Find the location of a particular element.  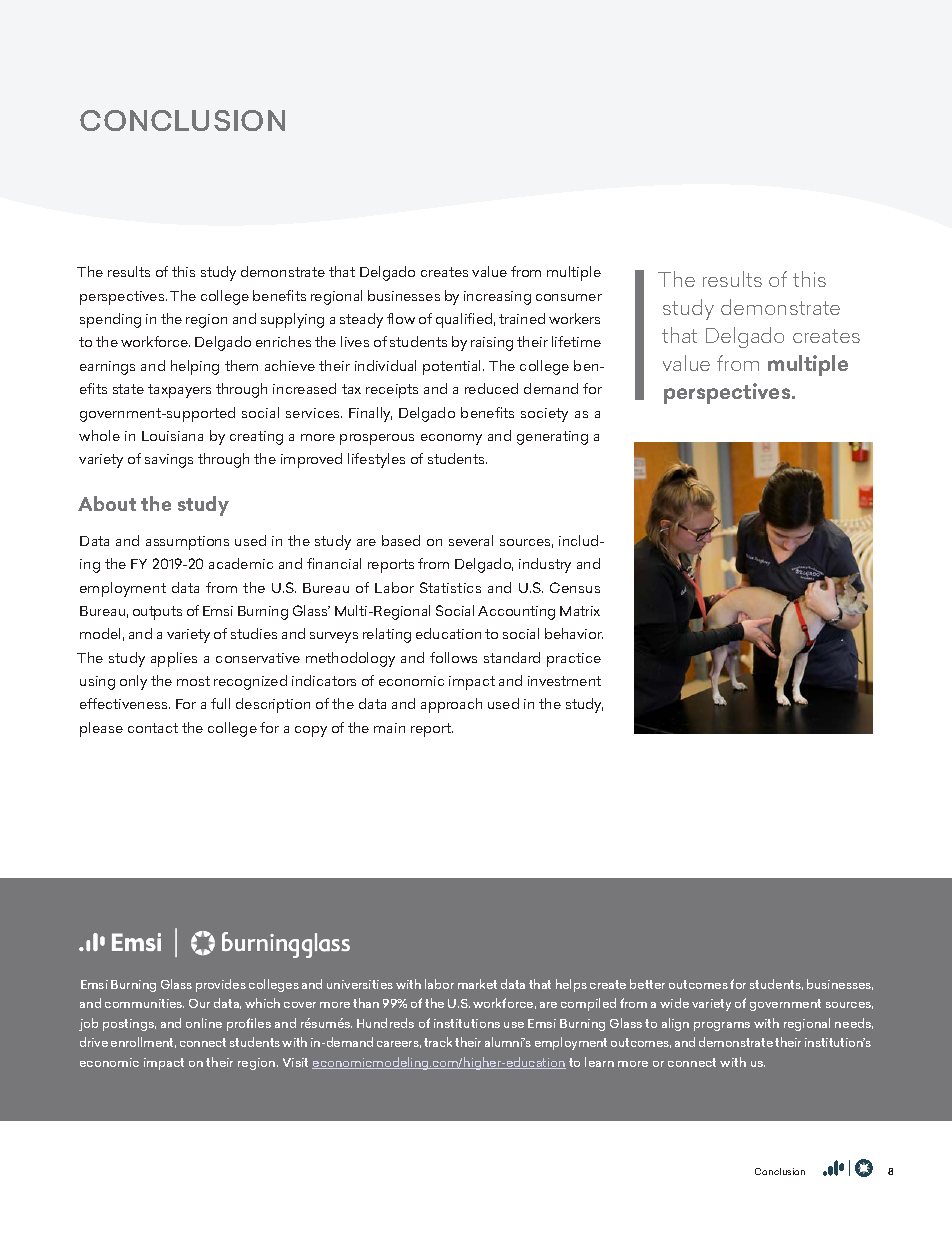

trained is located at coordinates (522, 318).
